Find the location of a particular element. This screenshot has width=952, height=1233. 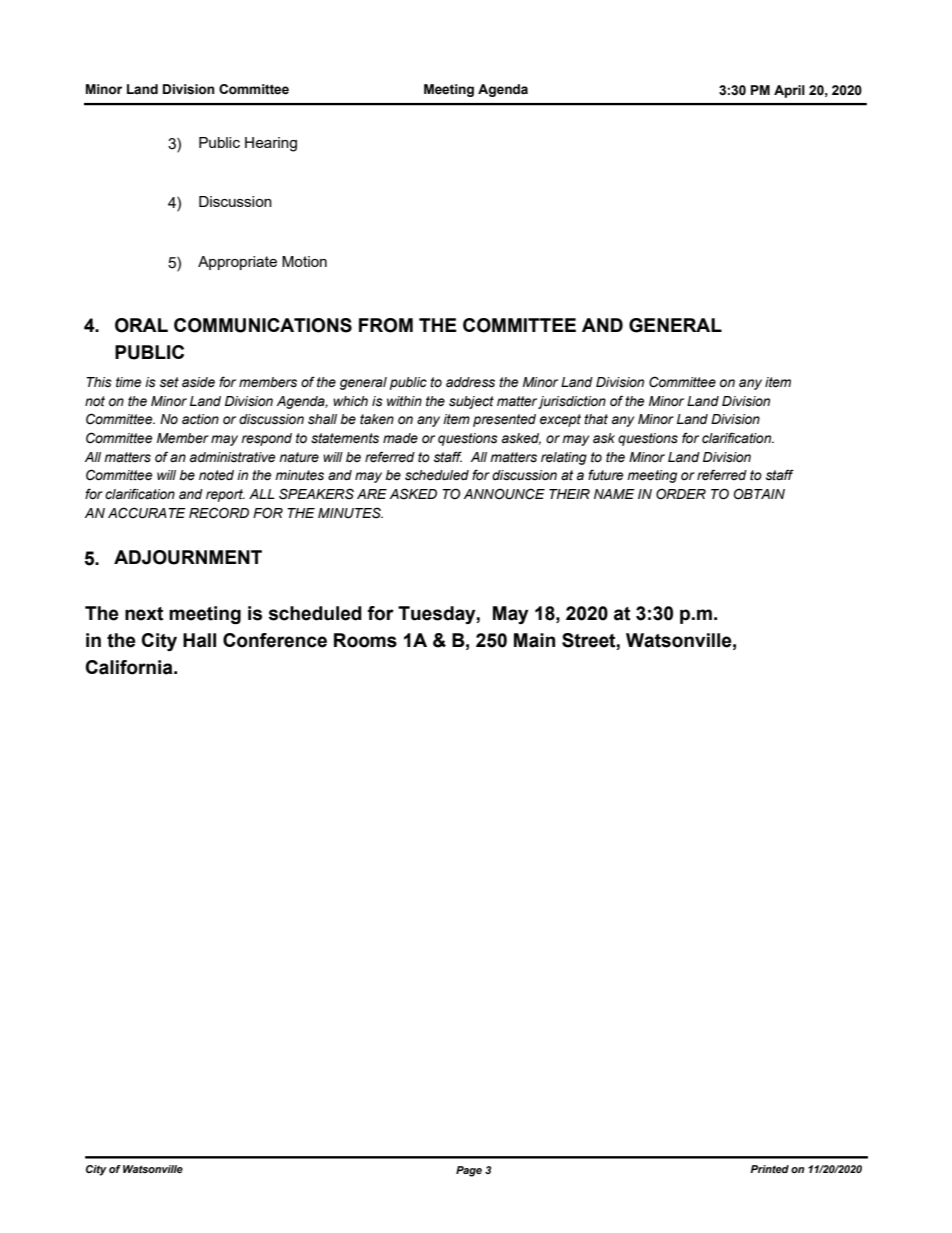

Main is located at coordinates (534, 640).
